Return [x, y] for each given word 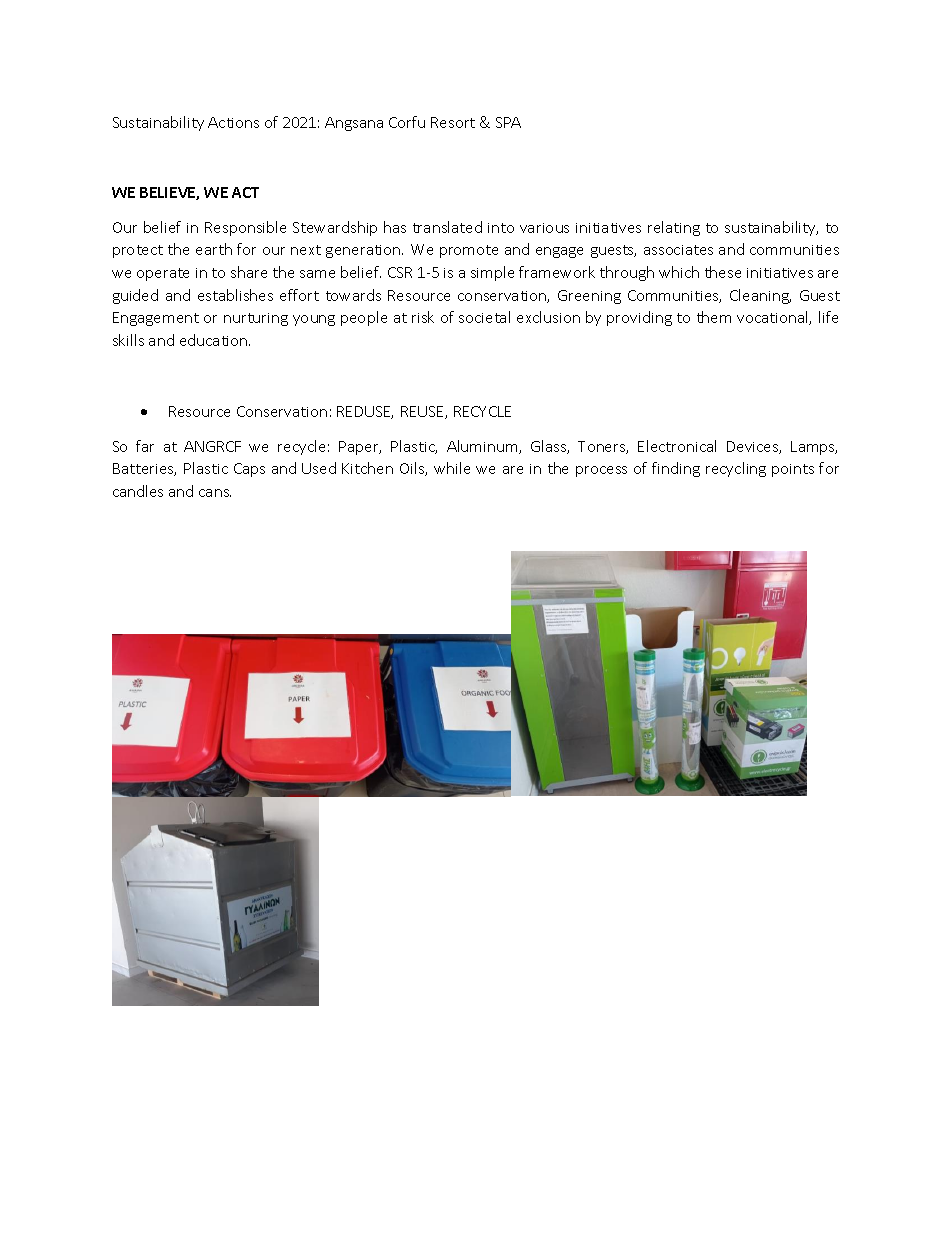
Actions [233, 122]
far [145, 446]
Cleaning [760, 296]
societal [484, 317]
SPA [508, 122]
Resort [453, 122]
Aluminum [483, 447]
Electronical [677, 446]
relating [674, 228]
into [501, 228]
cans [215, 493]
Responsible [245, 228]
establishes [235, 295]
